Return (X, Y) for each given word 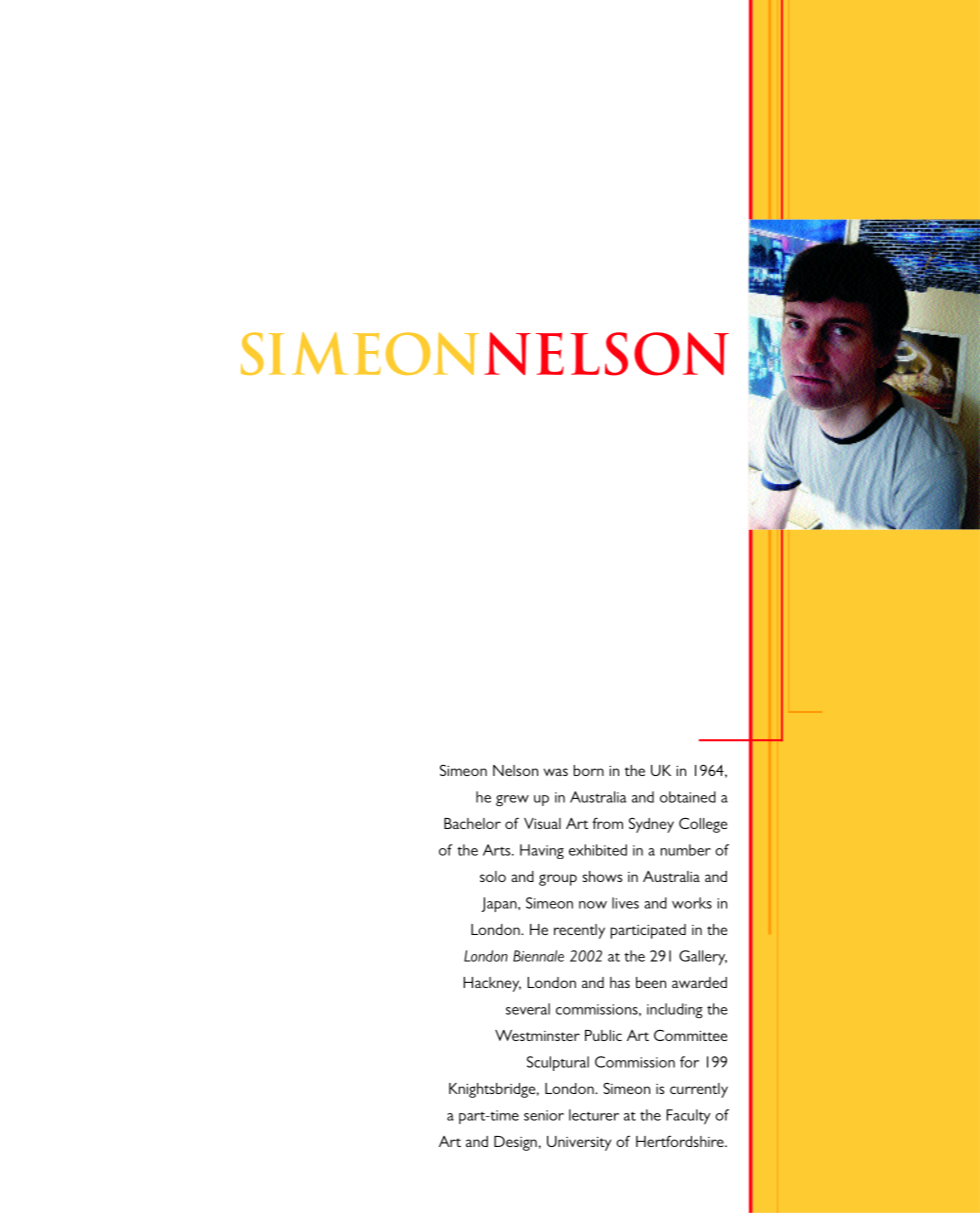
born (589, 770)
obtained (688, 797)
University (579, 1143)
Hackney (492, 984)
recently (579, 931)
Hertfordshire (681, 1141)
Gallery (703, 958)
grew (512, 801)
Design (515, 1143)
